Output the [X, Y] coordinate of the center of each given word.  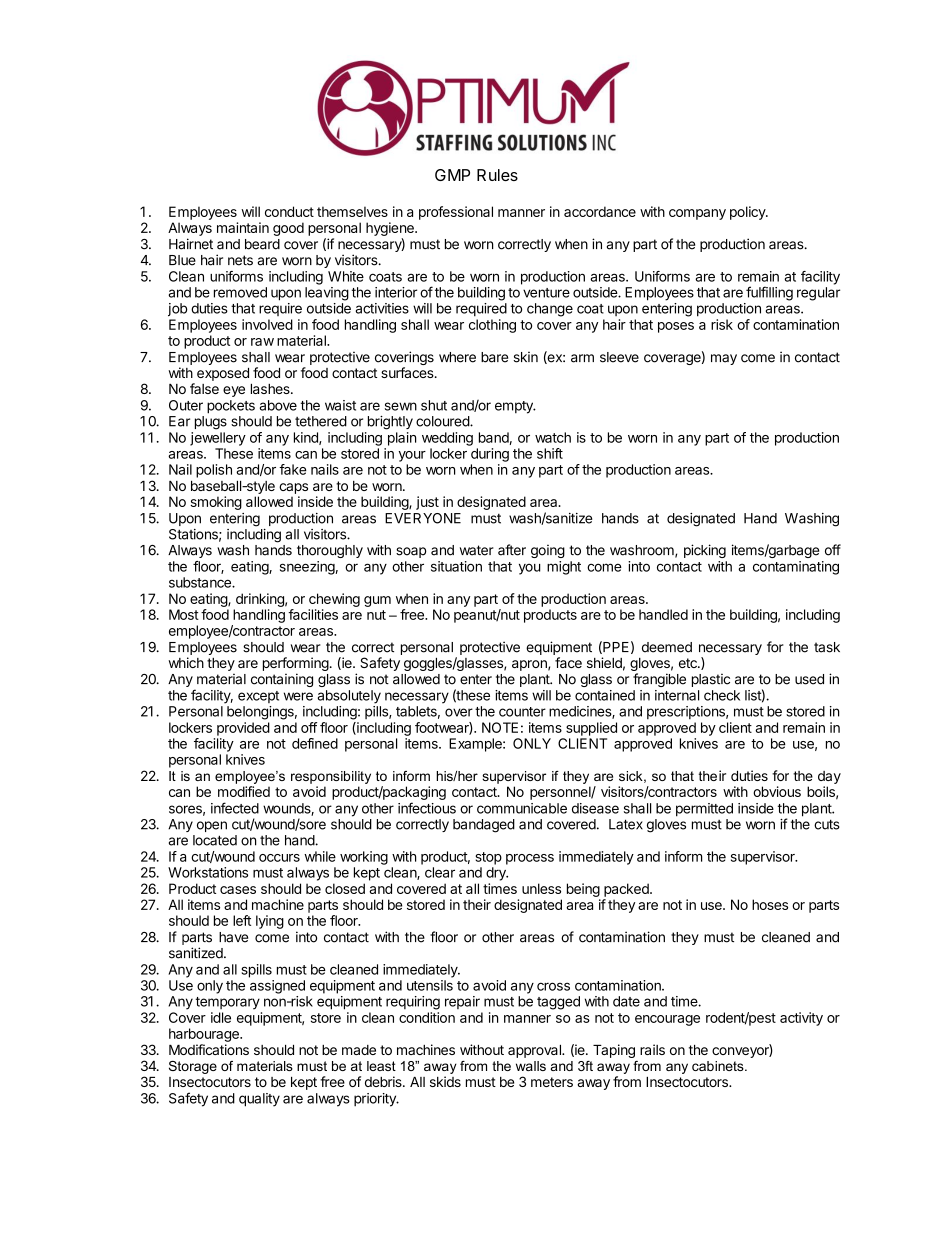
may [724, 359]
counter [522, 712]
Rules [497, 175]
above [278, 405]
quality [259, 1100]
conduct [289, 211]
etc [689, 663]
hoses [770, 904]
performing [296, 665]
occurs [279, 858]
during [490, 455]
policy [748, 213]
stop [488, 858]
